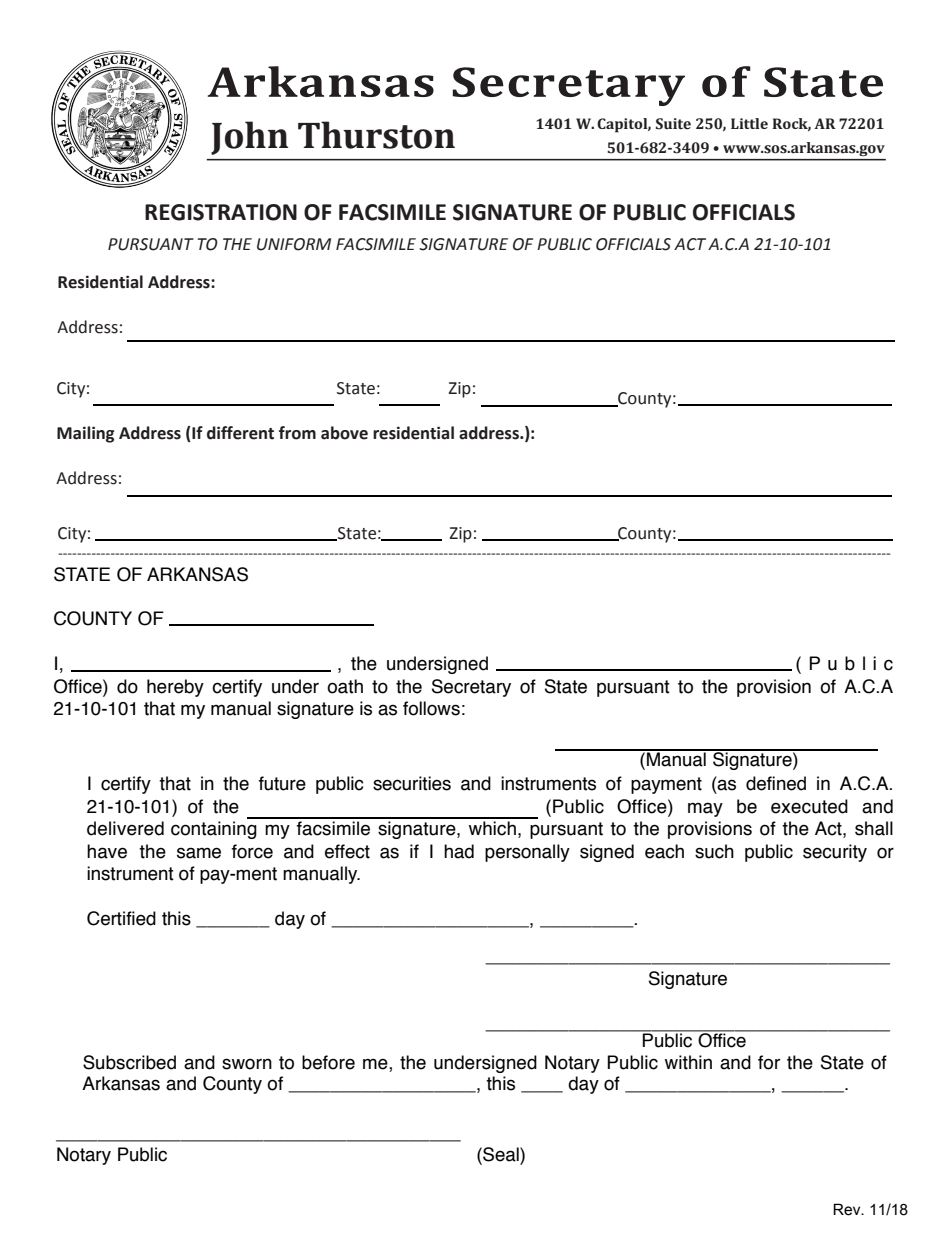  Describe the element at coordinates (328, 1062) in the screenshot. I see `before` at that location.
